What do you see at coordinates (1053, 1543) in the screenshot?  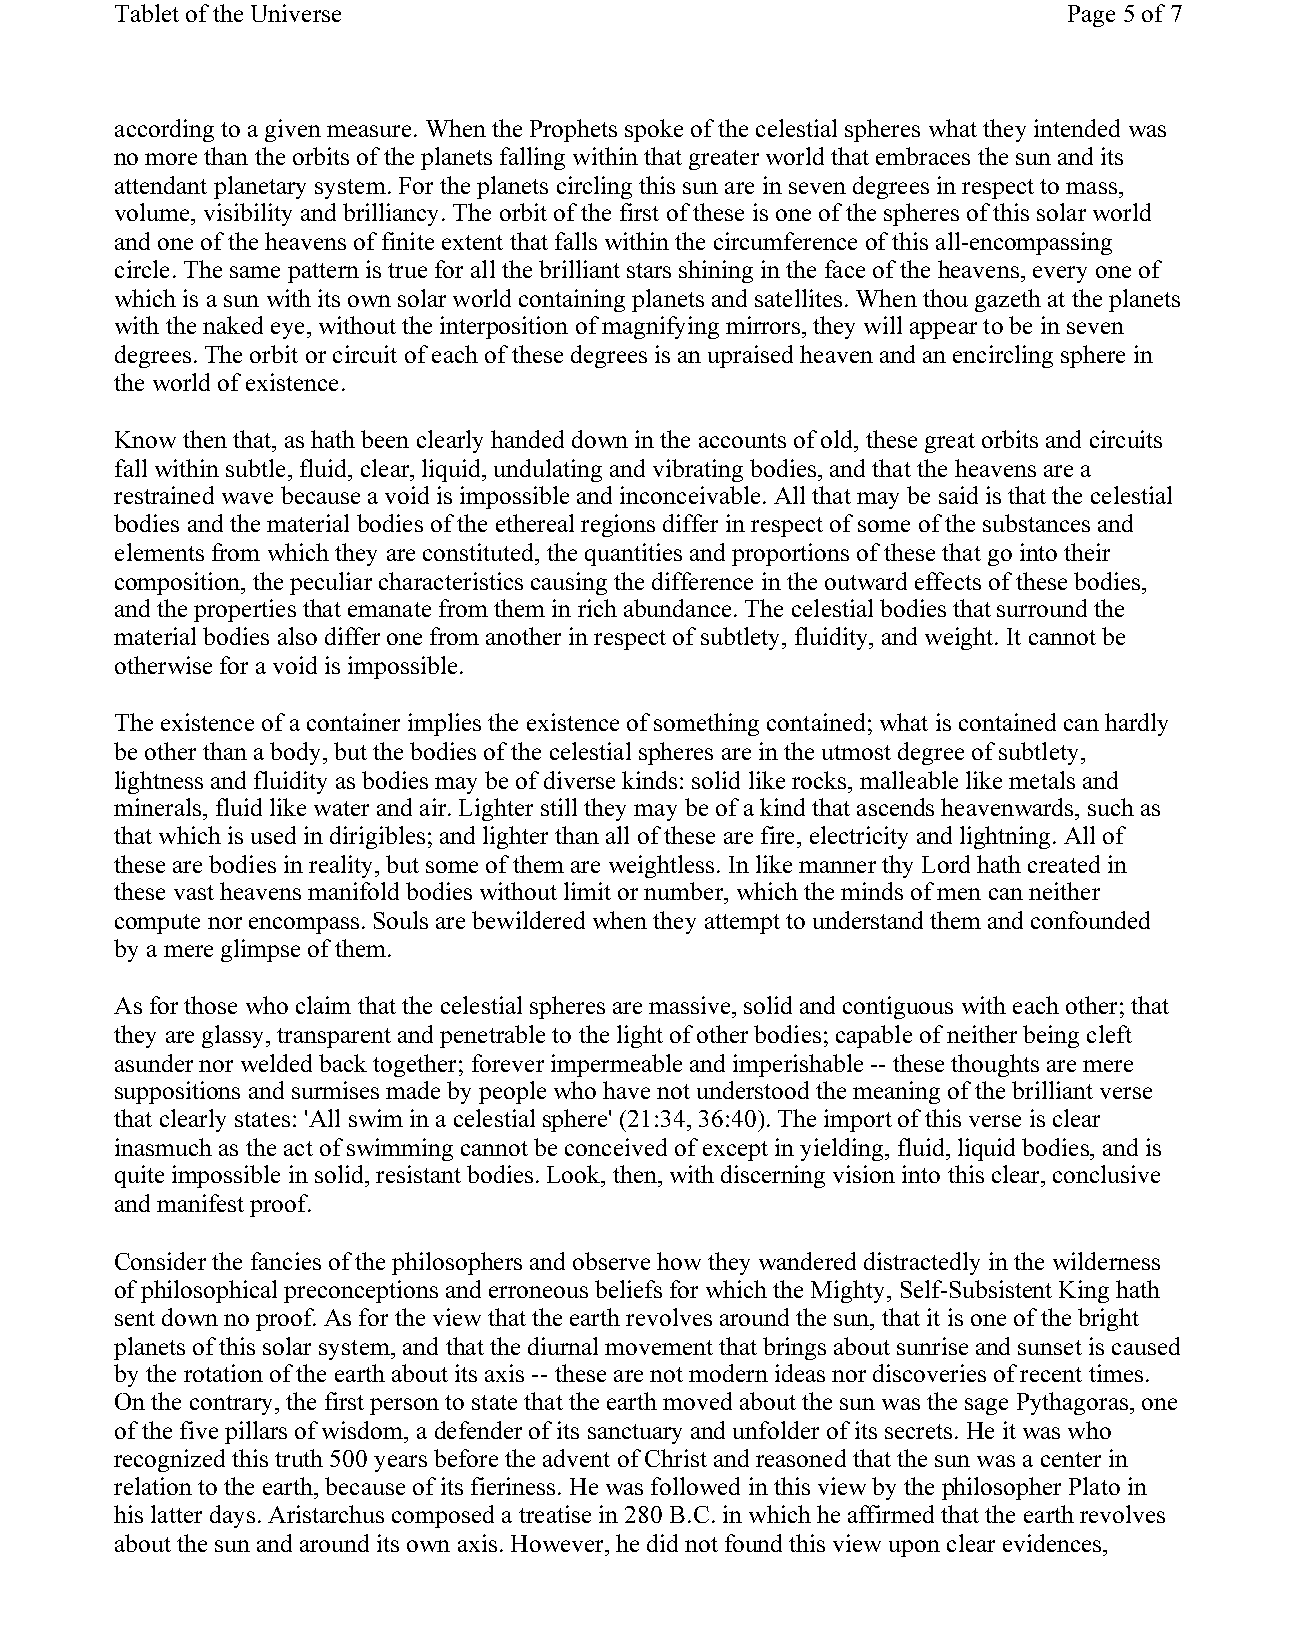 I see `evidences` at bounding box center [1053, 1543].
